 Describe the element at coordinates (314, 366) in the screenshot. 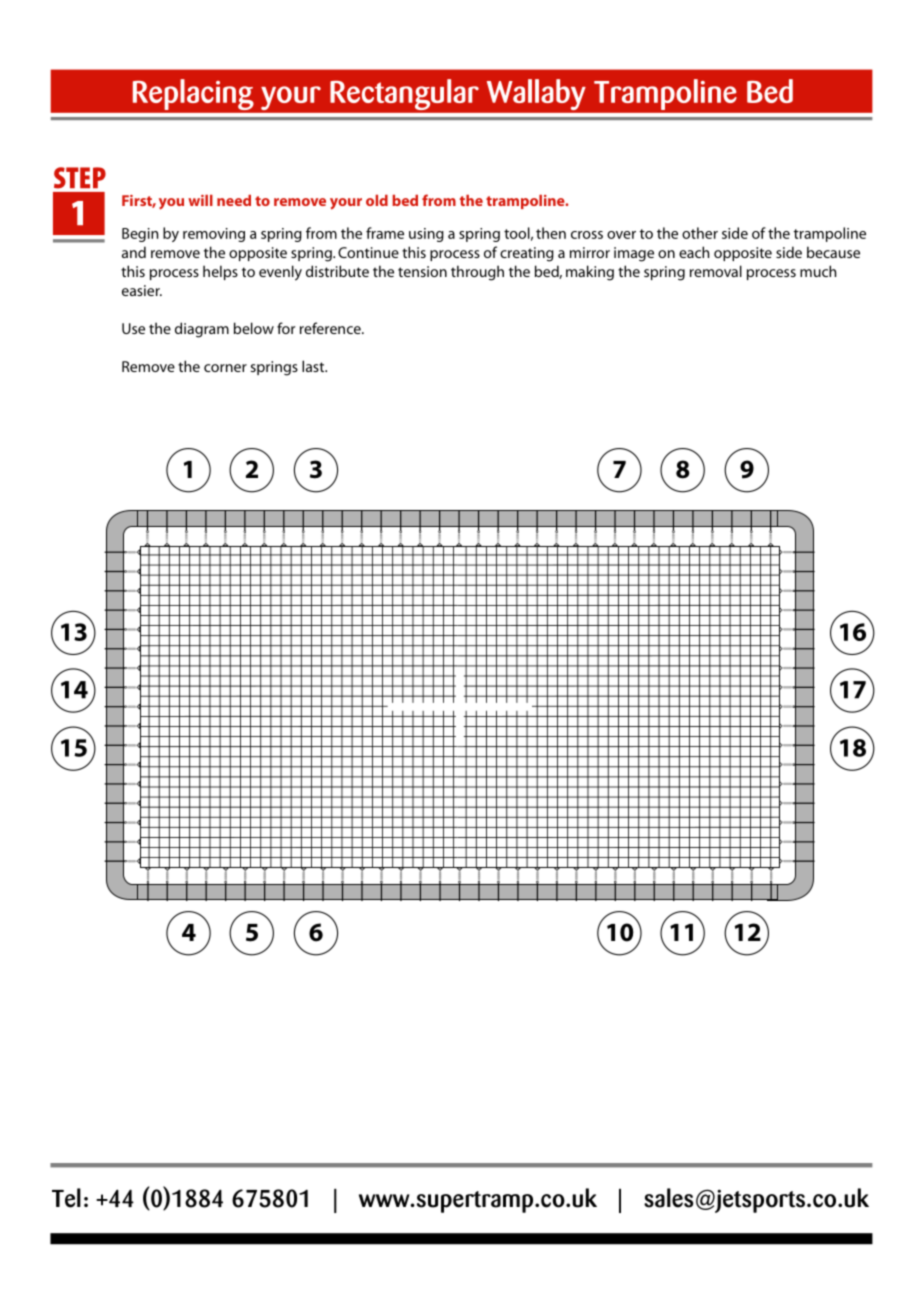

I see `last` at that location.
